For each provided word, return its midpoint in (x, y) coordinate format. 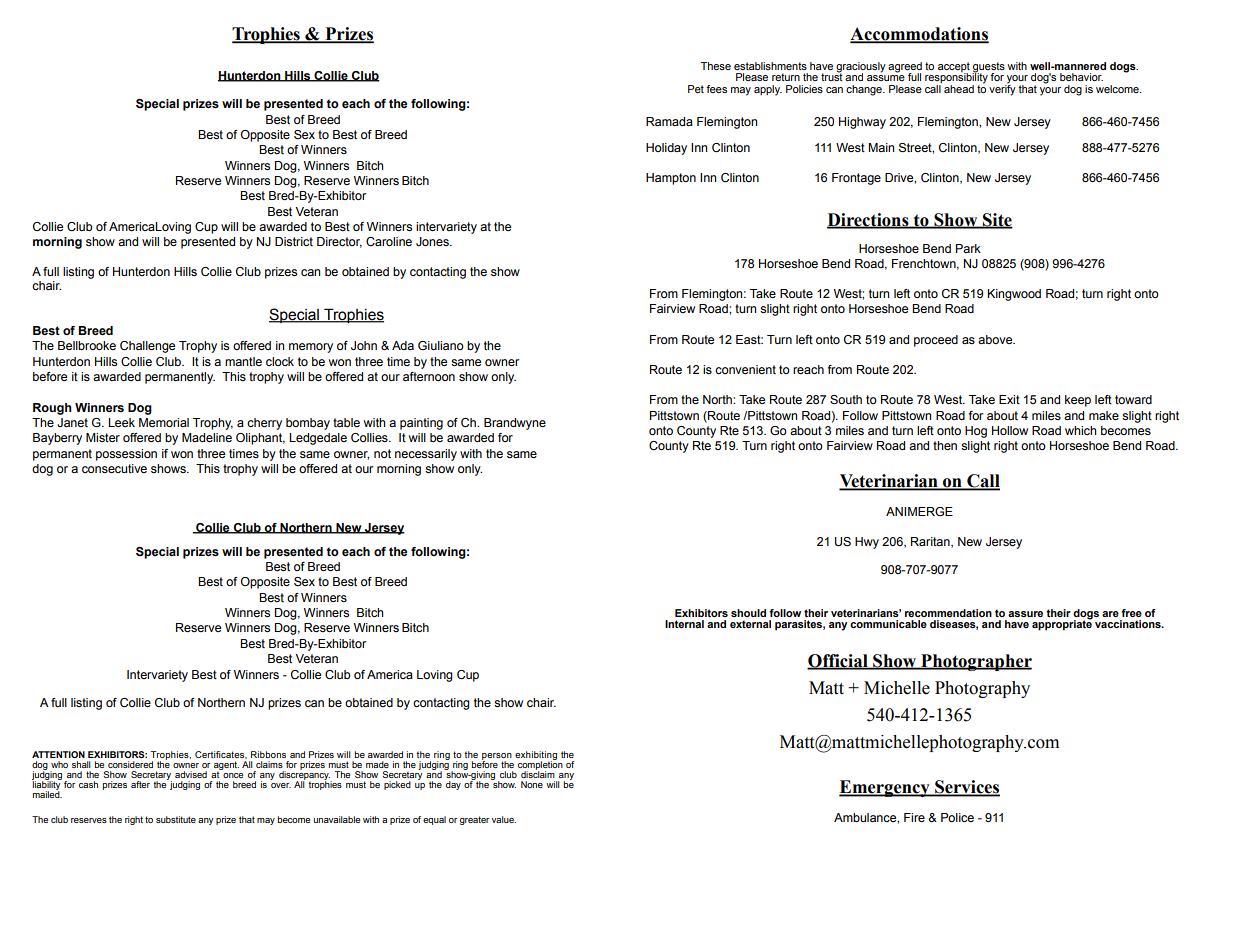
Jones (433, 241)
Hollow (1010, 430)
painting (421, 424)
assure (1025, 614)
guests (988, 68)
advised (191, 774)
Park (968, 248)
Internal (684, 624)
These (716, 66)
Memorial (164, 422)
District (294, 241)
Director (339, 242)
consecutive (114, 468)
